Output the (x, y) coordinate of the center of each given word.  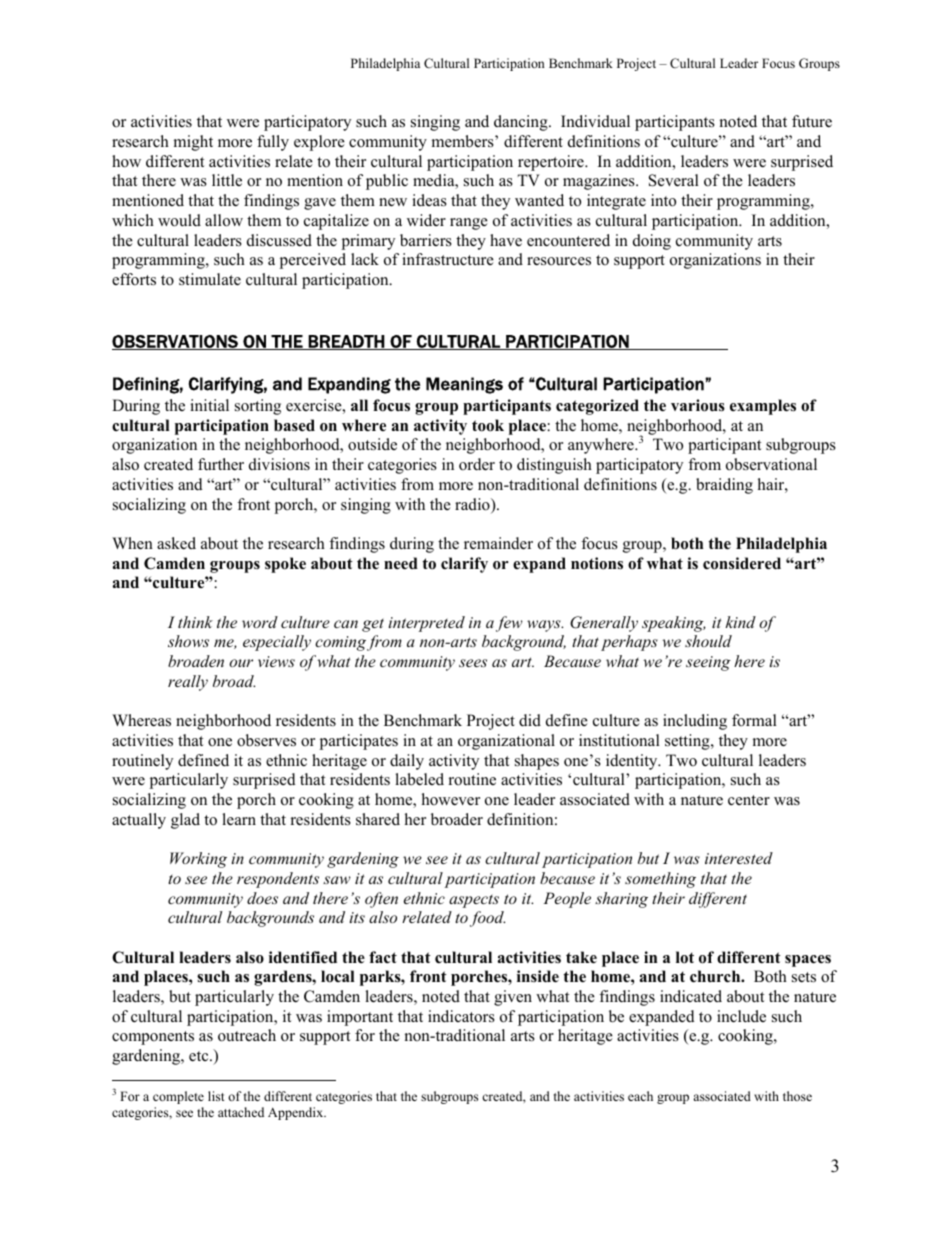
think (195, 622)
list (216, 1096)
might (193, 143)
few (509, 624)
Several (674, 180)
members (464, 141)
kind (741, 622)
